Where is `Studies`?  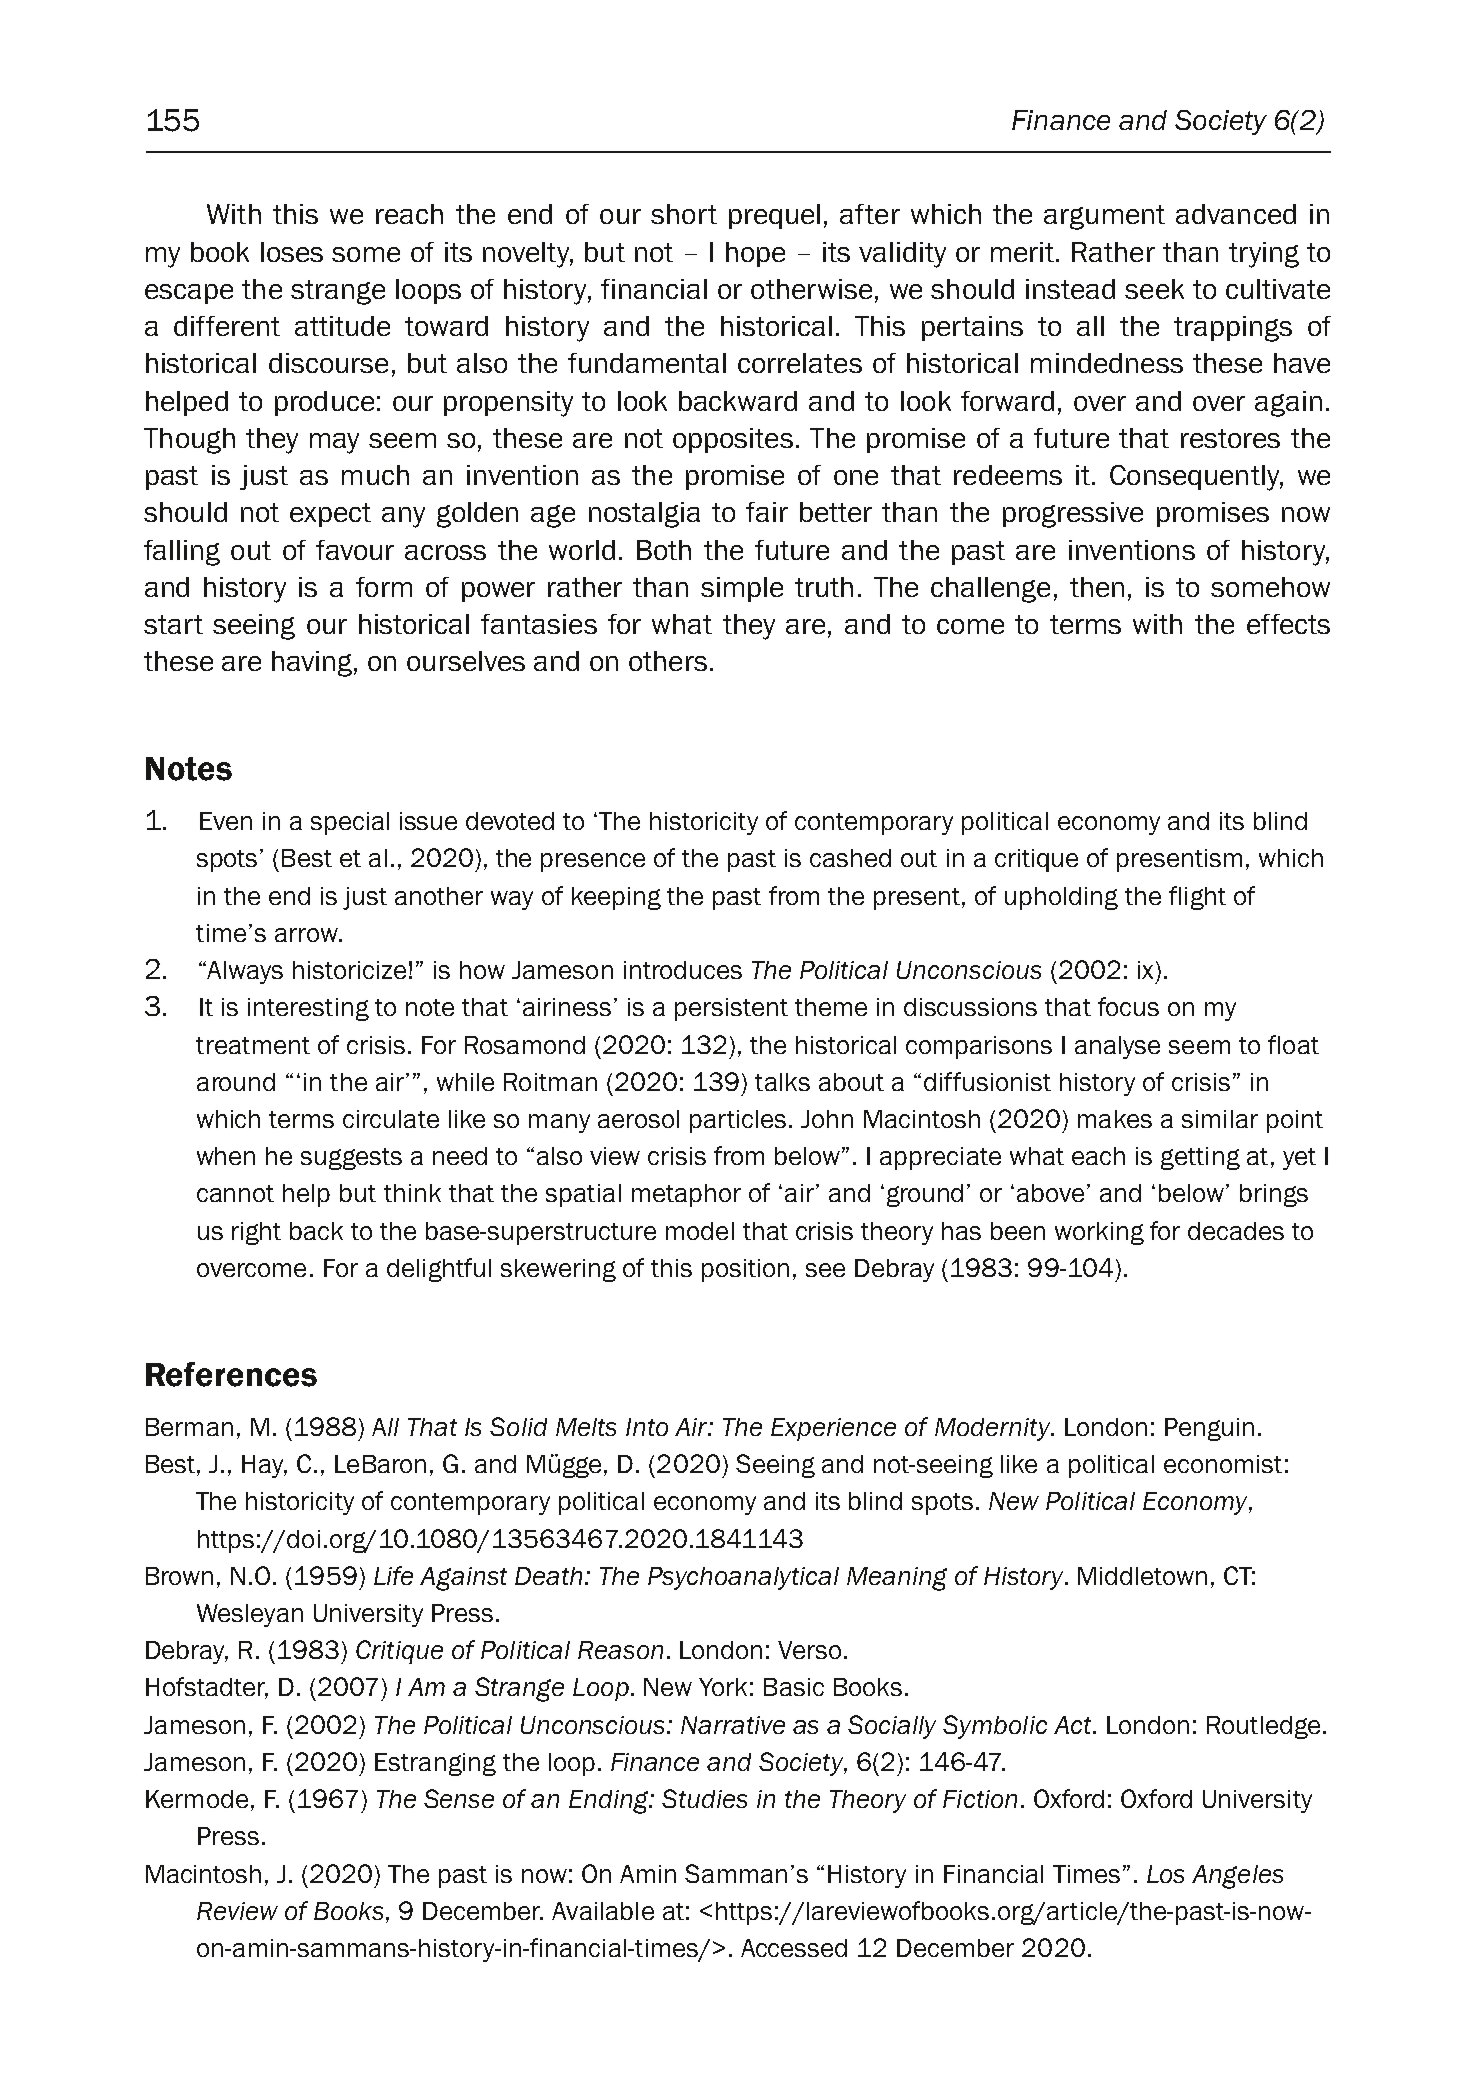
Studies is located at coordinates (704, 1798).
